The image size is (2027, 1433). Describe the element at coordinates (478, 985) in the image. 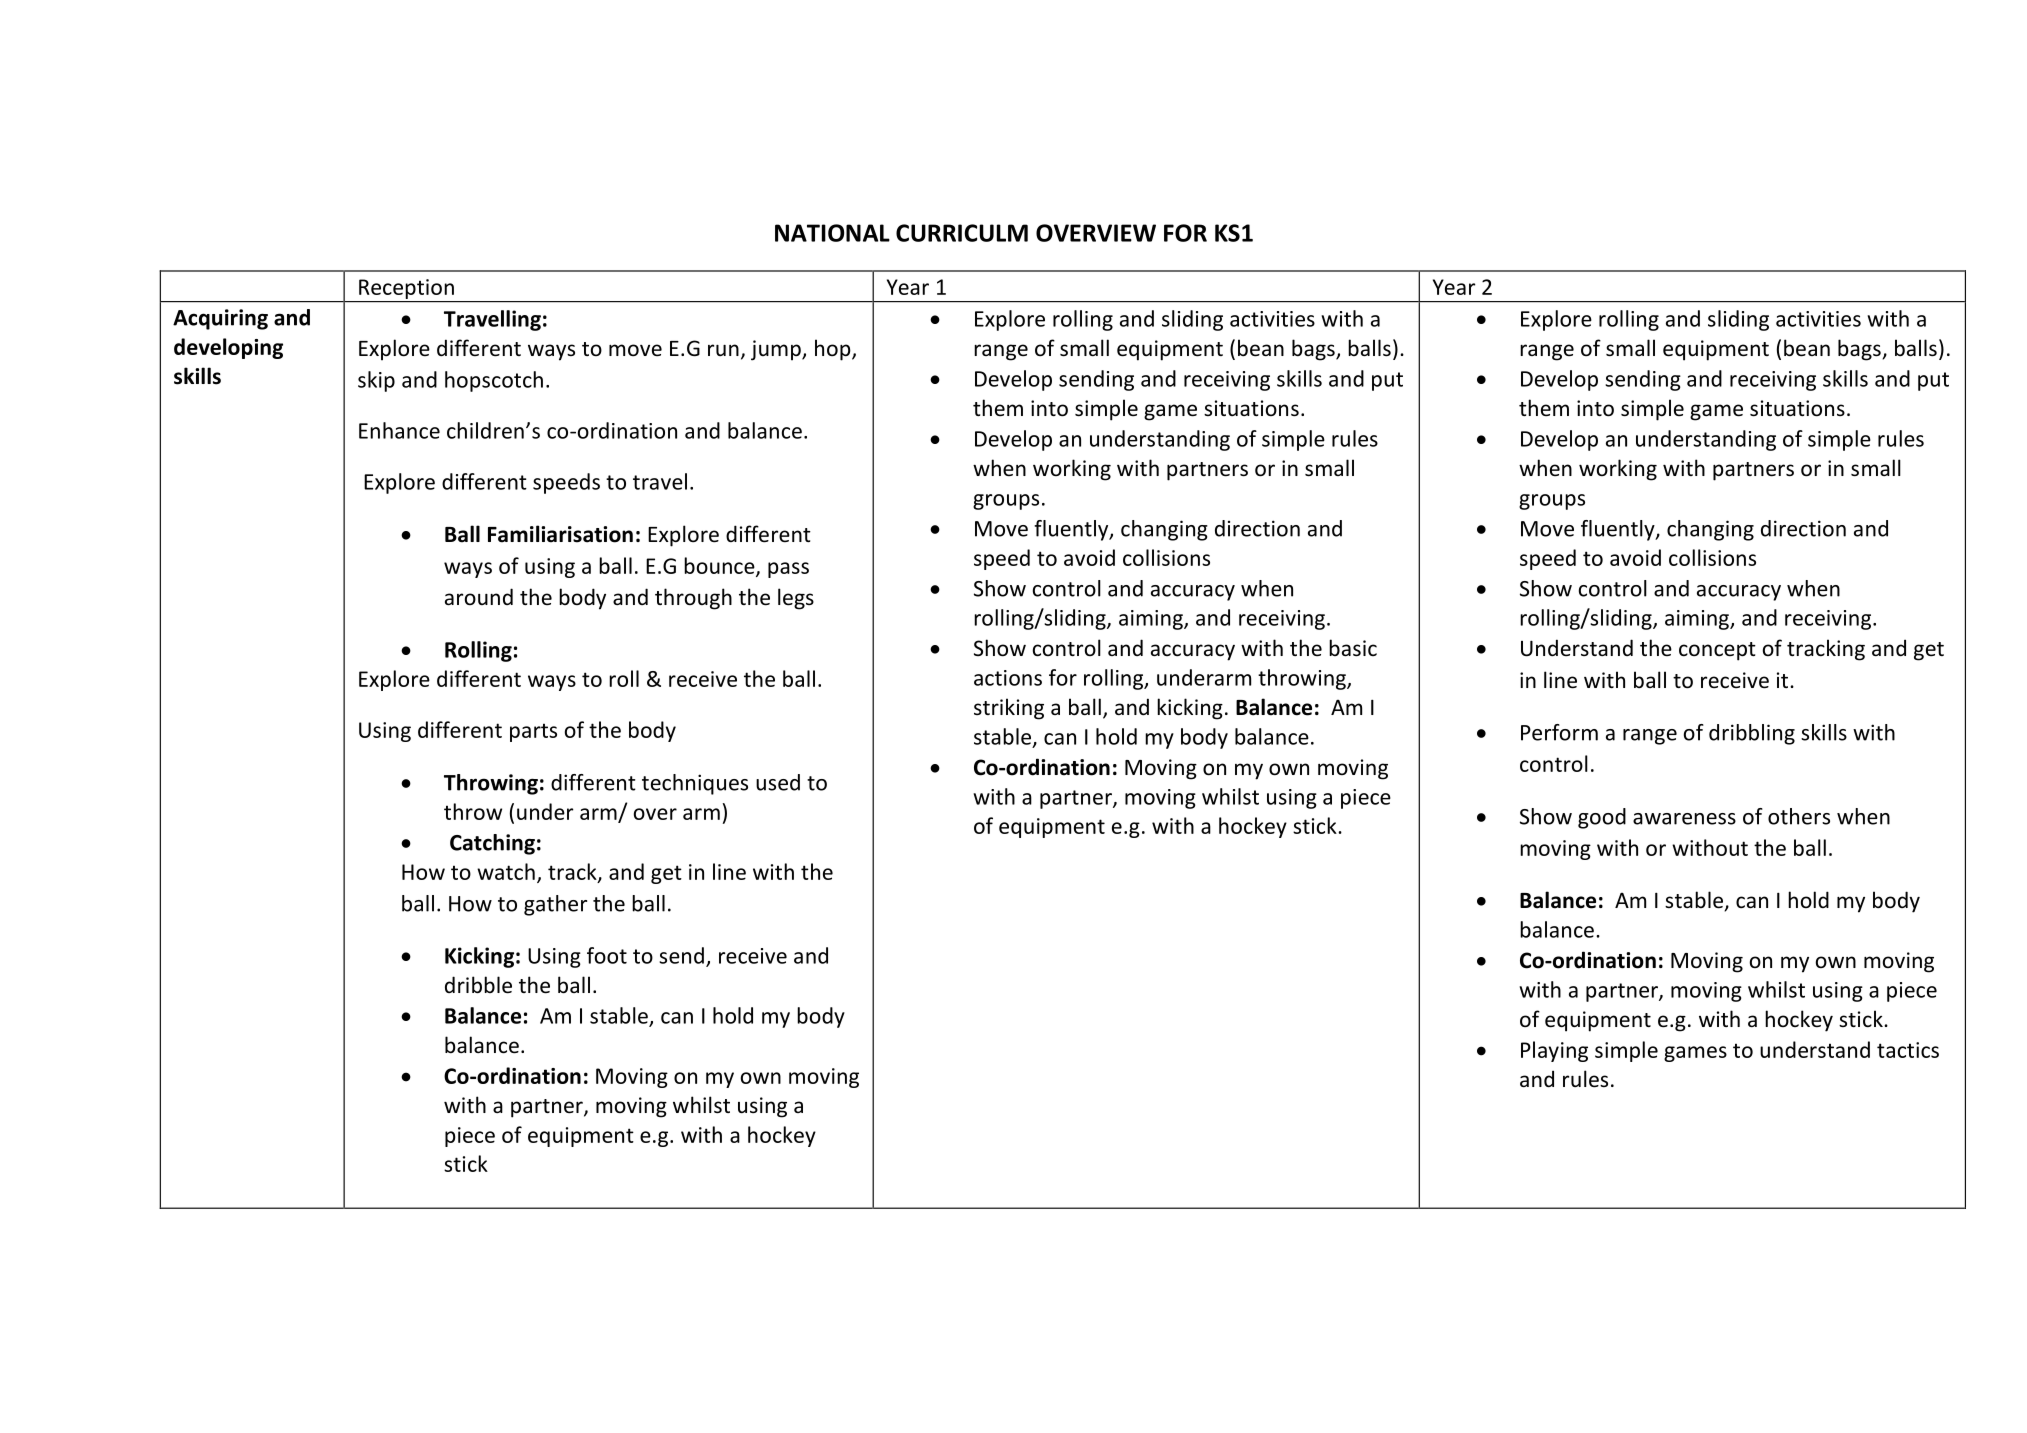

I see `dribble` at that location.
